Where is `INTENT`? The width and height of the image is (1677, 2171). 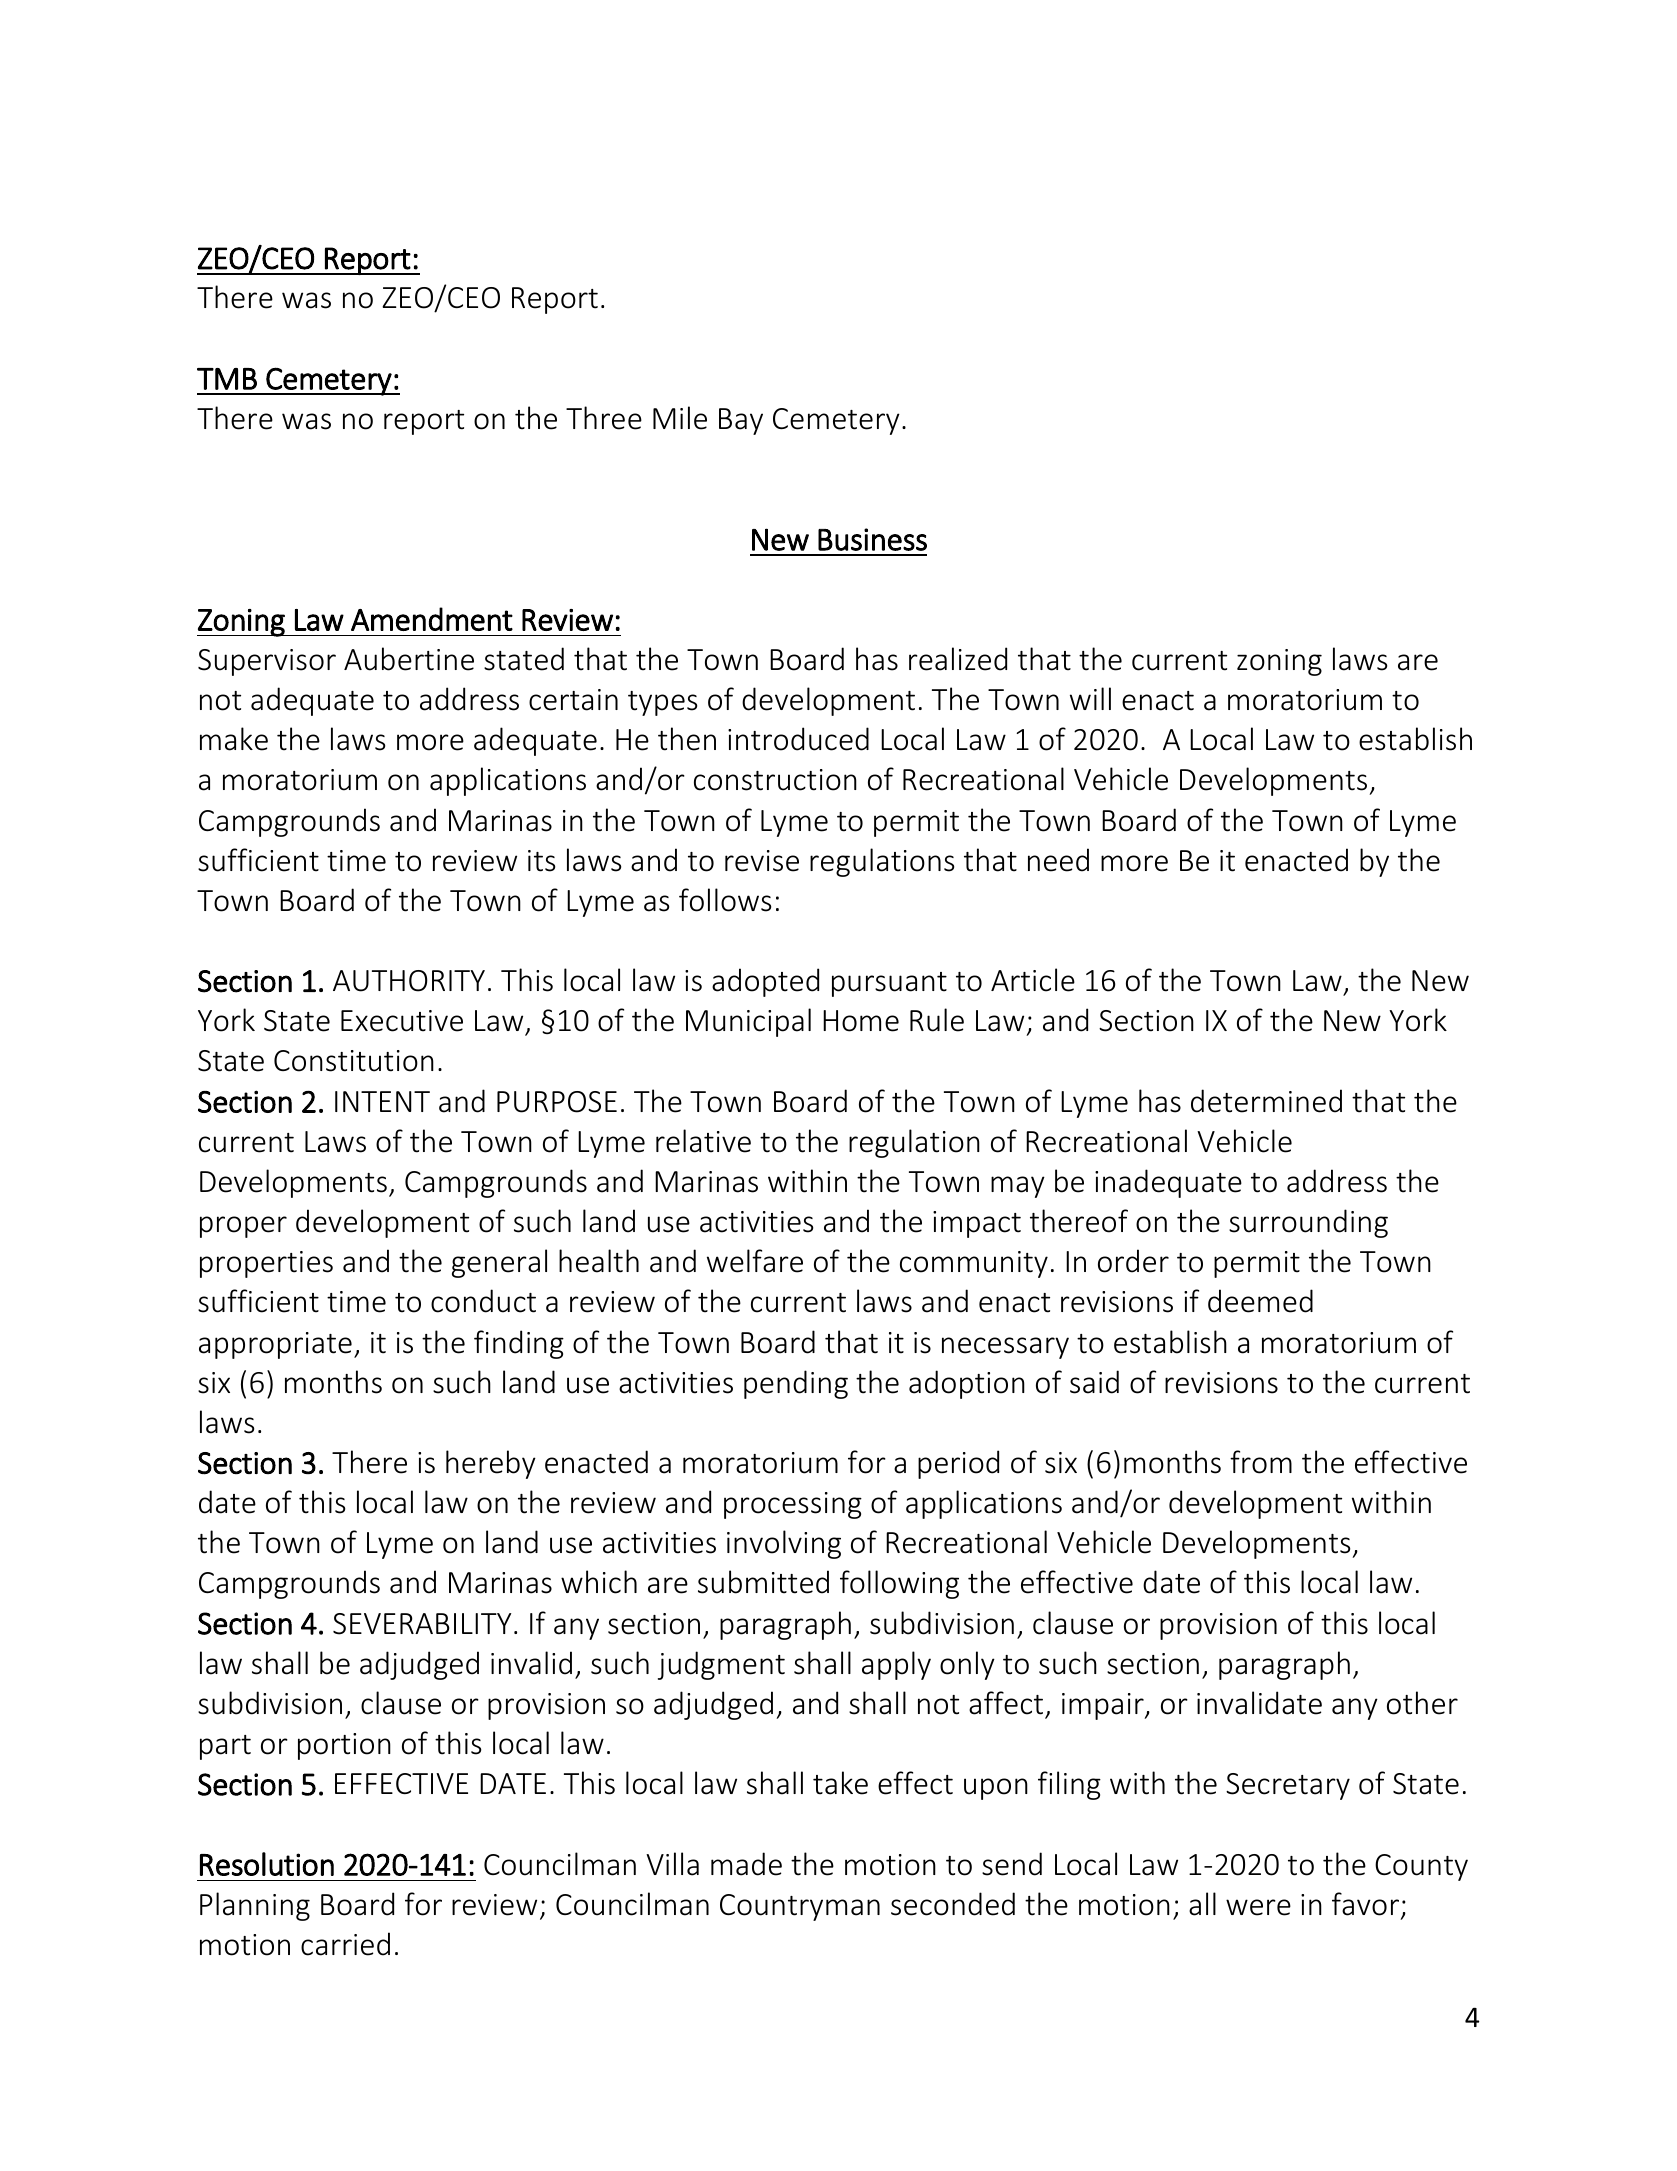
INTENT is located at coordinates (382, 1101).
